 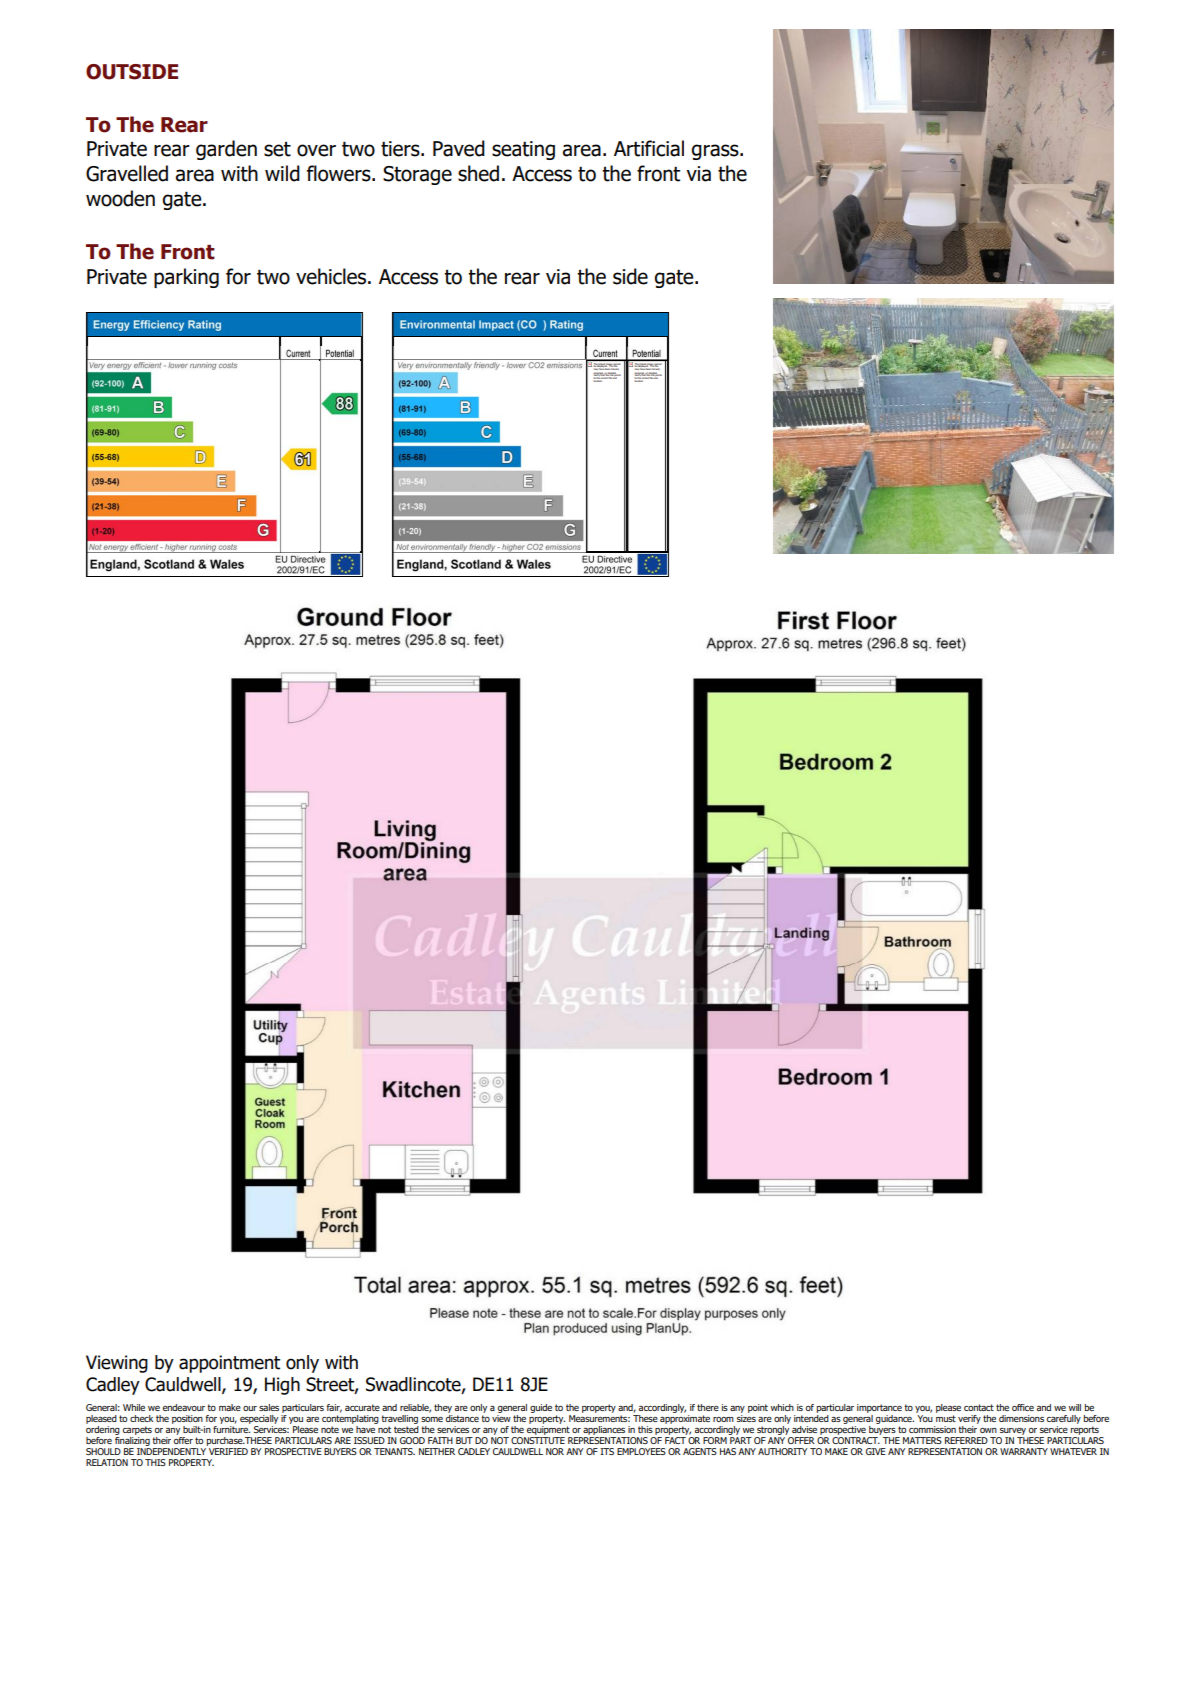 I want to click on position, so click(x=187, y=1419).
